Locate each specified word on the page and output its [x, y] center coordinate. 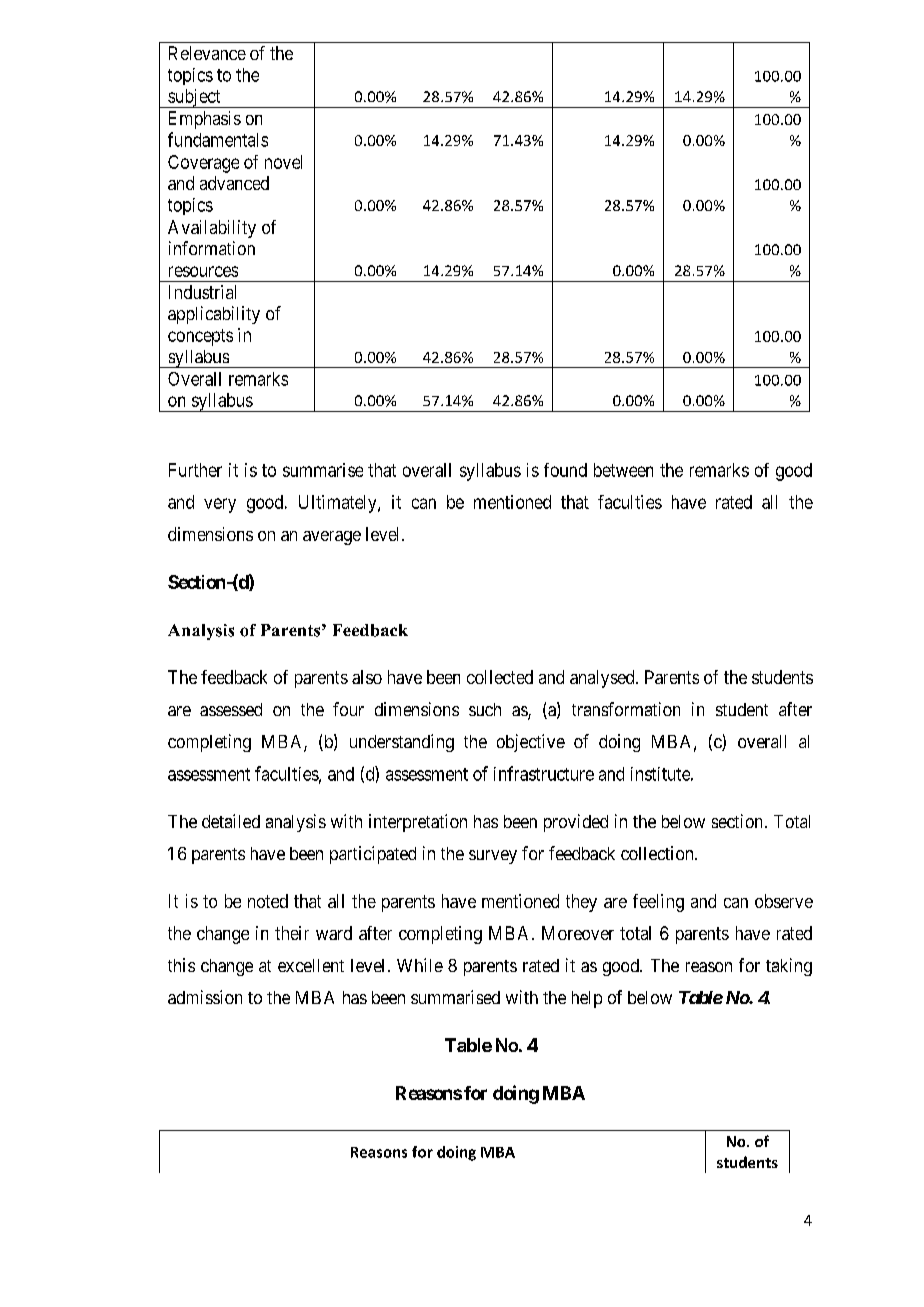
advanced [234, 183]
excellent [311, 965]
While [420, 965]
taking [789, 967]
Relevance [207, 53]
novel [283, 162]
